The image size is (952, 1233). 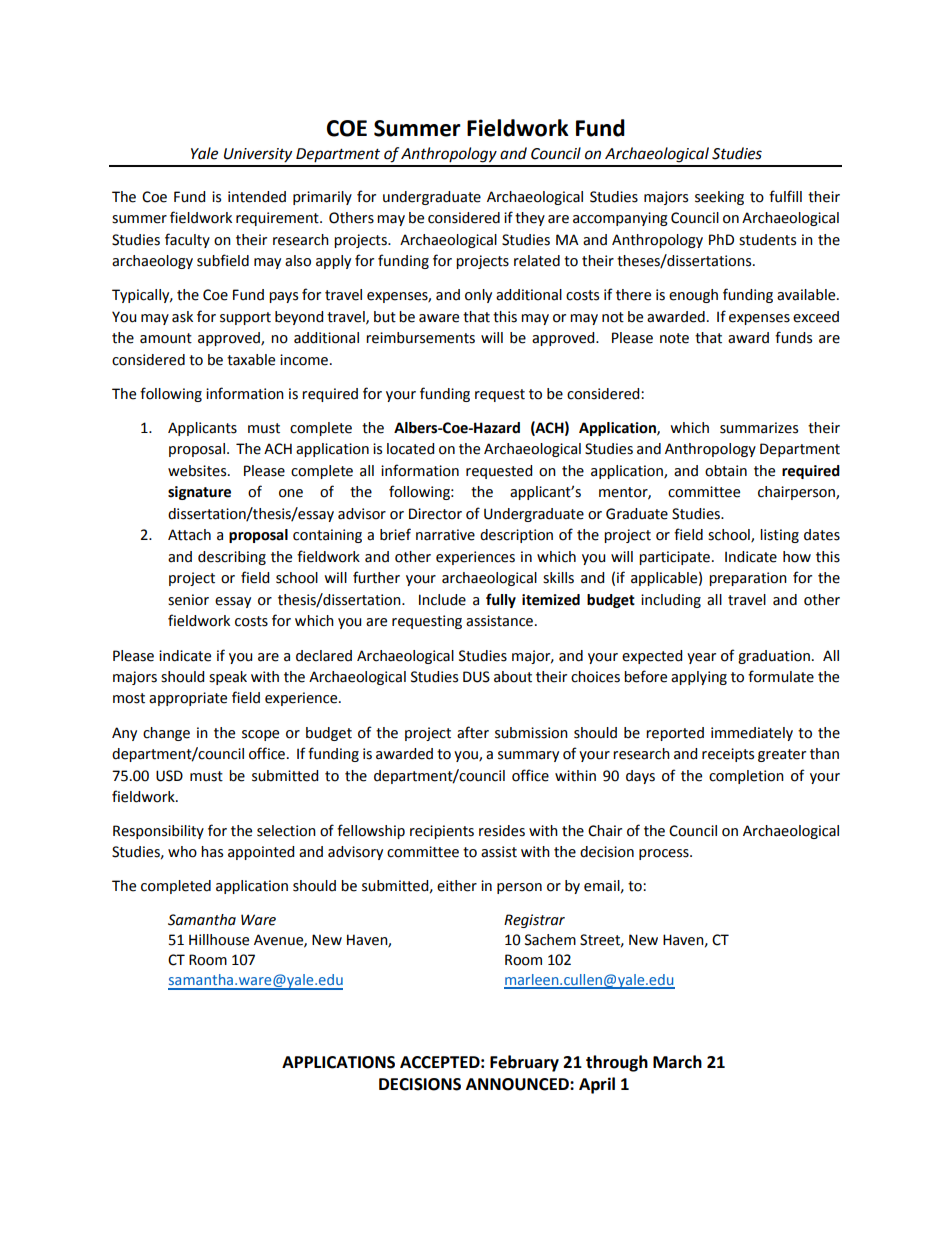 What do you see at coordinates (473, 732) in the screenshot?
I see `after` at bounding box center [473, 732].
